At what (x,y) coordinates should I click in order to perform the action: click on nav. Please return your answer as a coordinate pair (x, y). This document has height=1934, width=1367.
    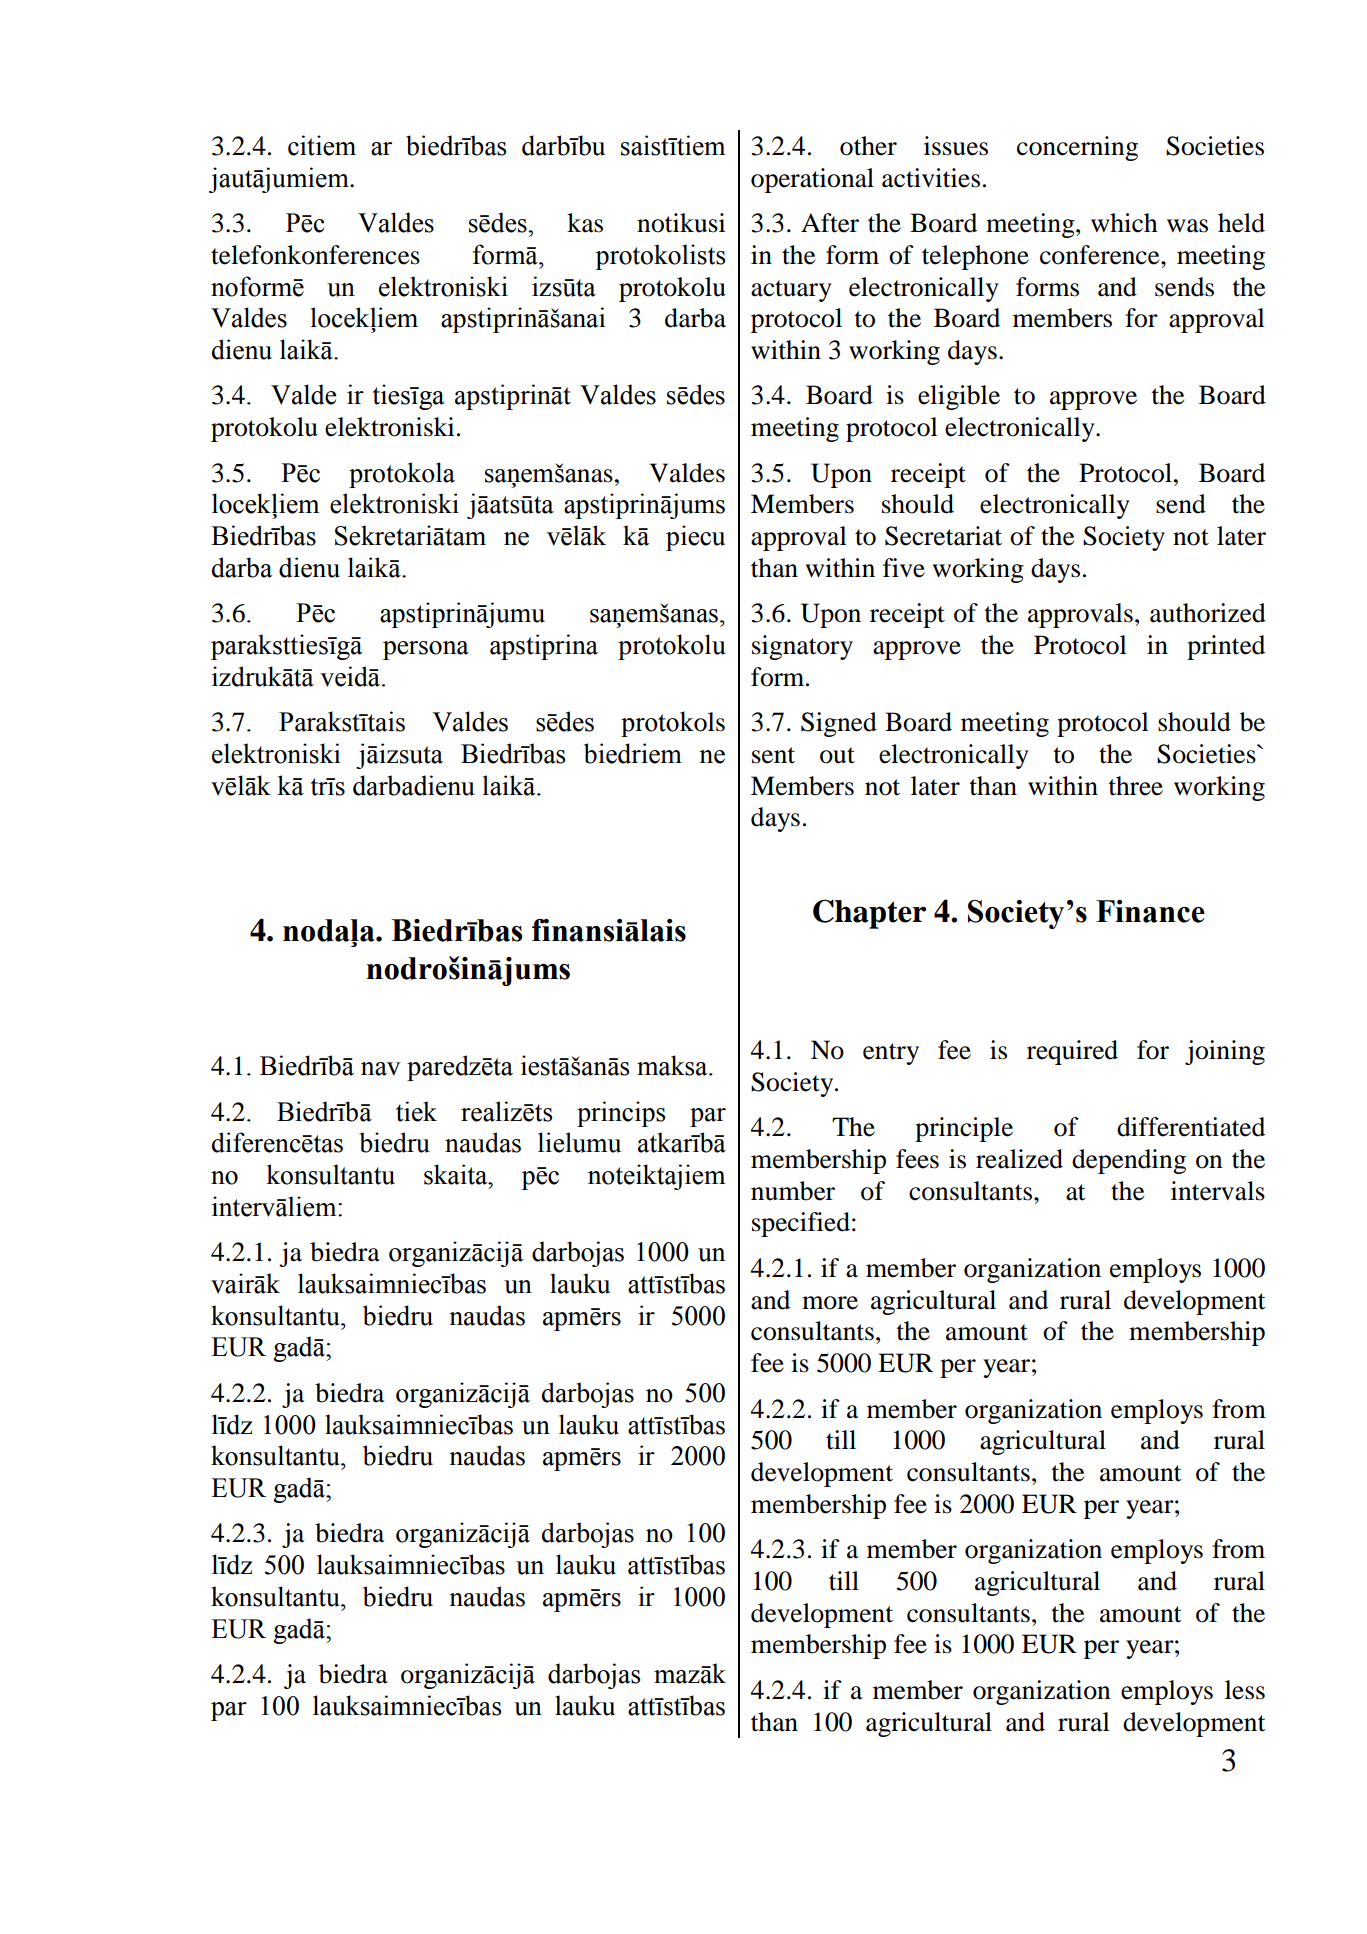
    Looking at the image, I should click on (380, 1069).
